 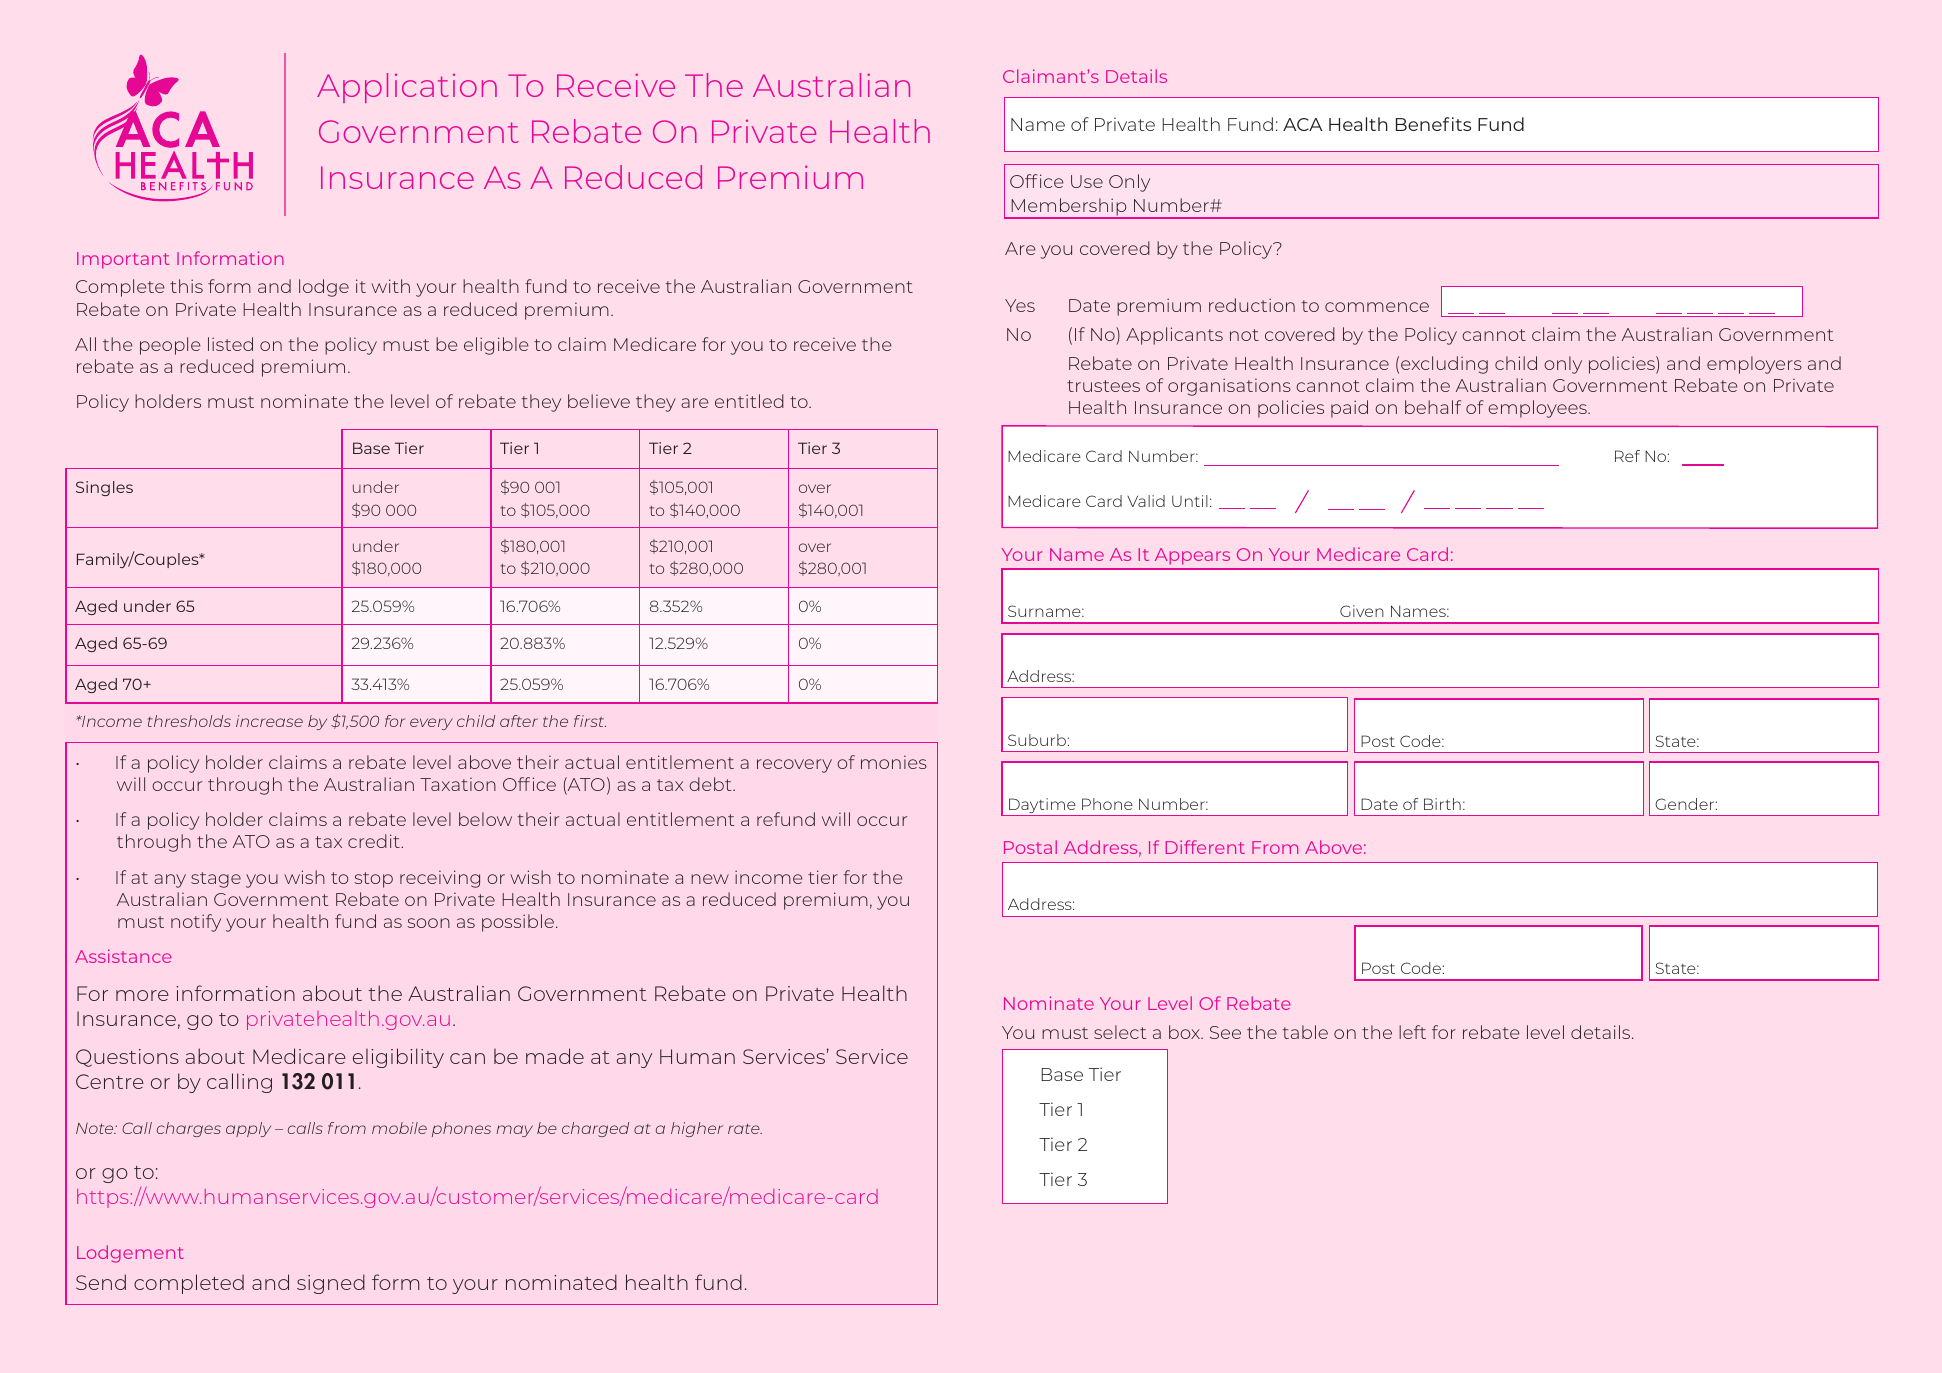 What do you see at coordinates (374, 880) in the page?
I see `stop` at bounding box center [374, 880].
